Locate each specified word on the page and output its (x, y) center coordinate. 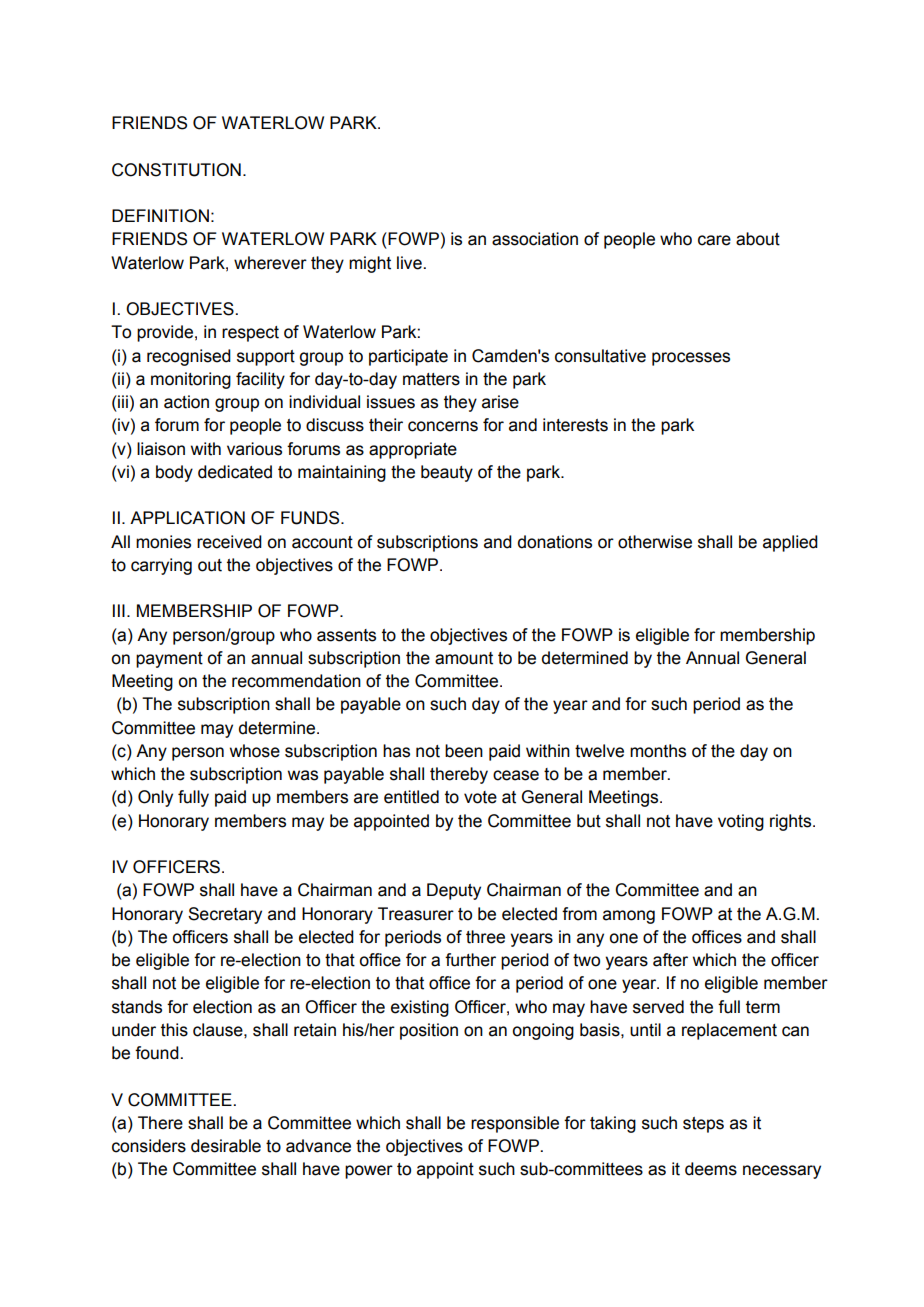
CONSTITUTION (176, 170)
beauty (447, 473)
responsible (515, 1124)
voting (741, 822)
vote (480, 797)
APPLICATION (187, 518)
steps (703, 1125)
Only (155, 798)
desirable (226, 1146)
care (714, 240)
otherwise (655, 542)
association (535, 239)
